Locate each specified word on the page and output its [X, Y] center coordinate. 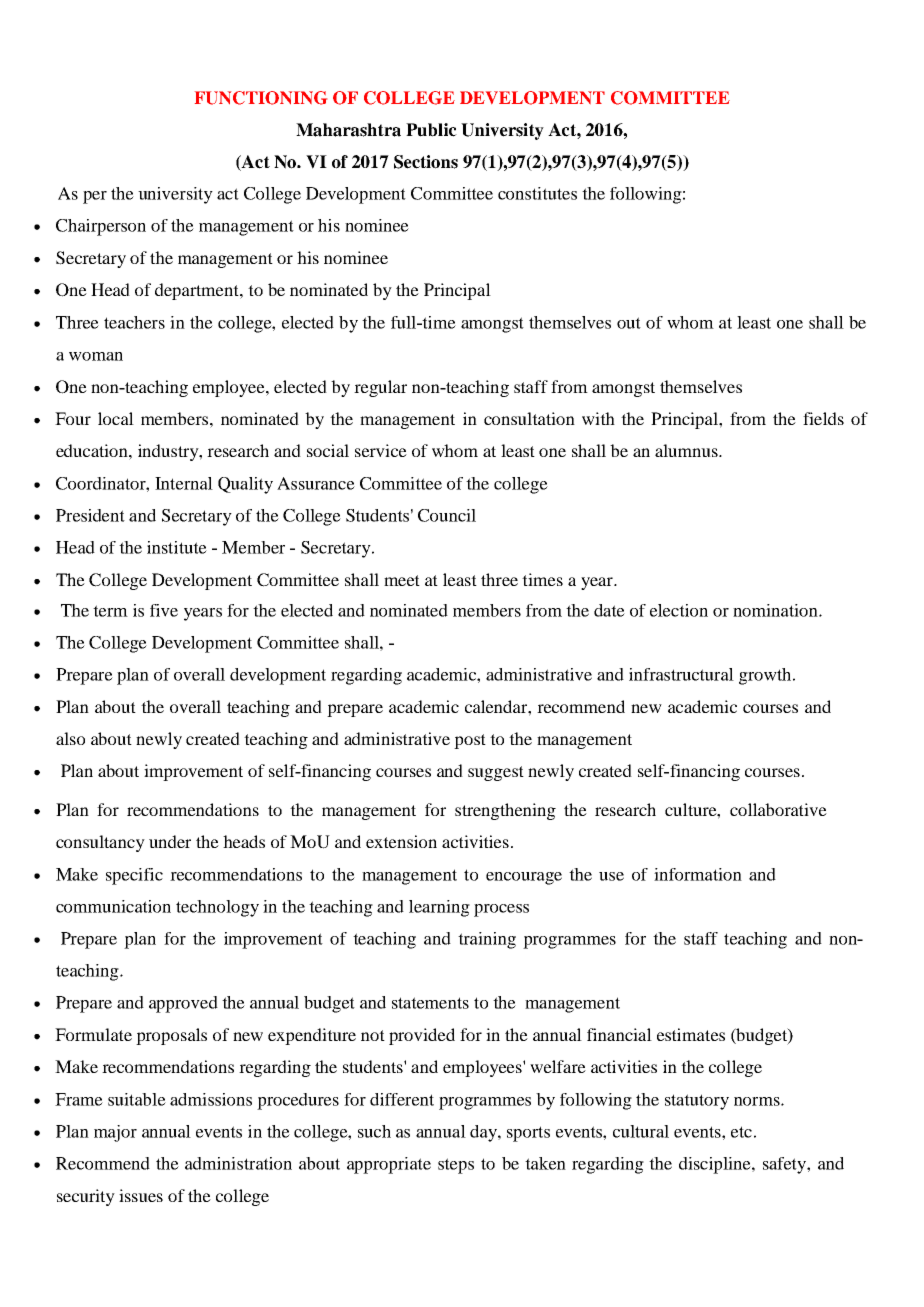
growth [766, 676]
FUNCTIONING [261, 98]
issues [141, 1195]
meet [402, 580]
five [164, 610]
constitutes [537, 193]
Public [431, 130]
